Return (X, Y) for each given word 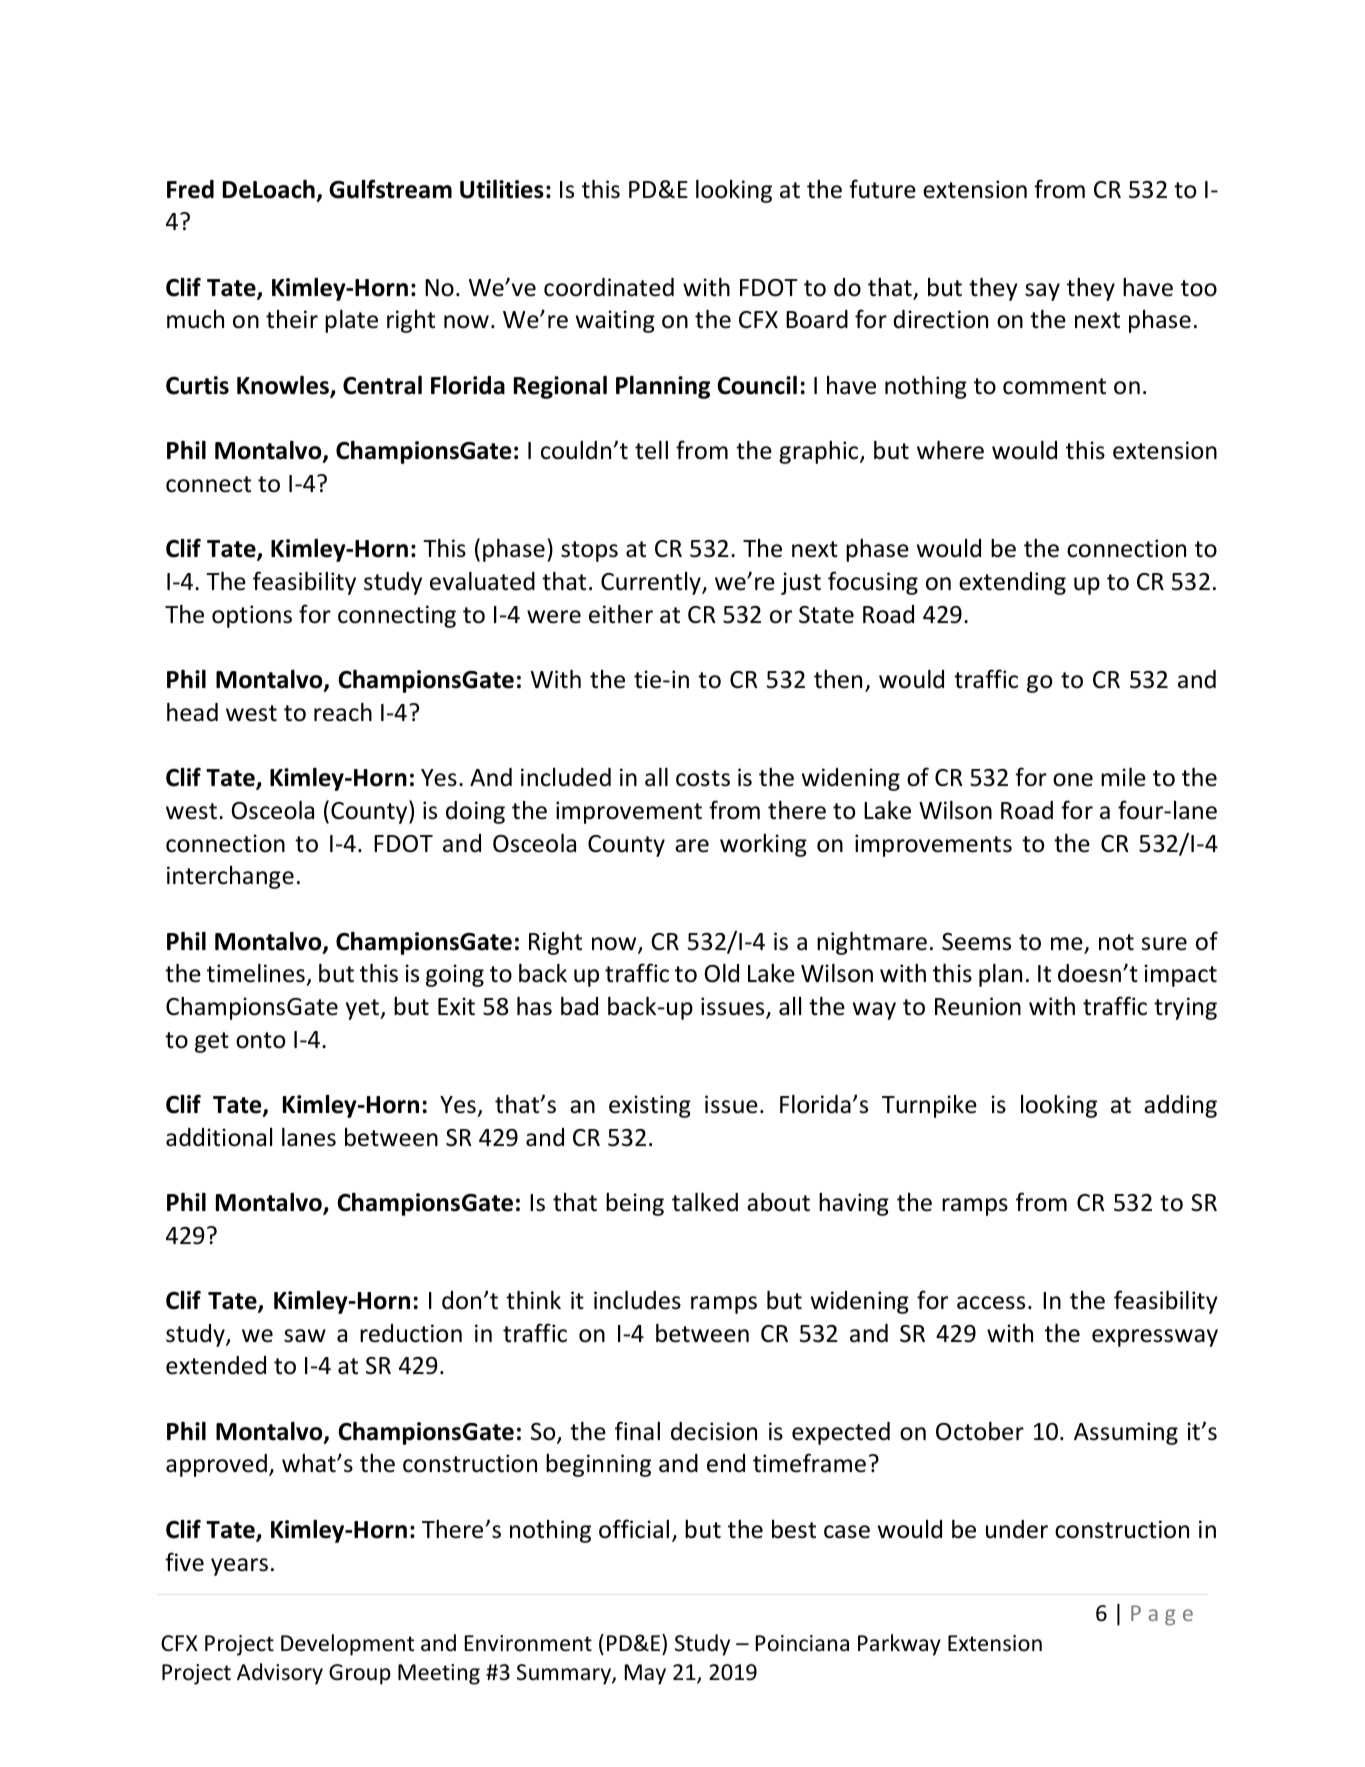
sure (1164, 944)
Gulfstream (390, 189)
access (991, 1303)
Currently (652, 583)
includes (637, 1300)
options (252, 616)
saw (305, 1336)
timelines (257, 975)
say (1042, 292)
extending (1012, 583)
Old (722, 973)
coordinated (609, 287)
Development (347, 1645)
